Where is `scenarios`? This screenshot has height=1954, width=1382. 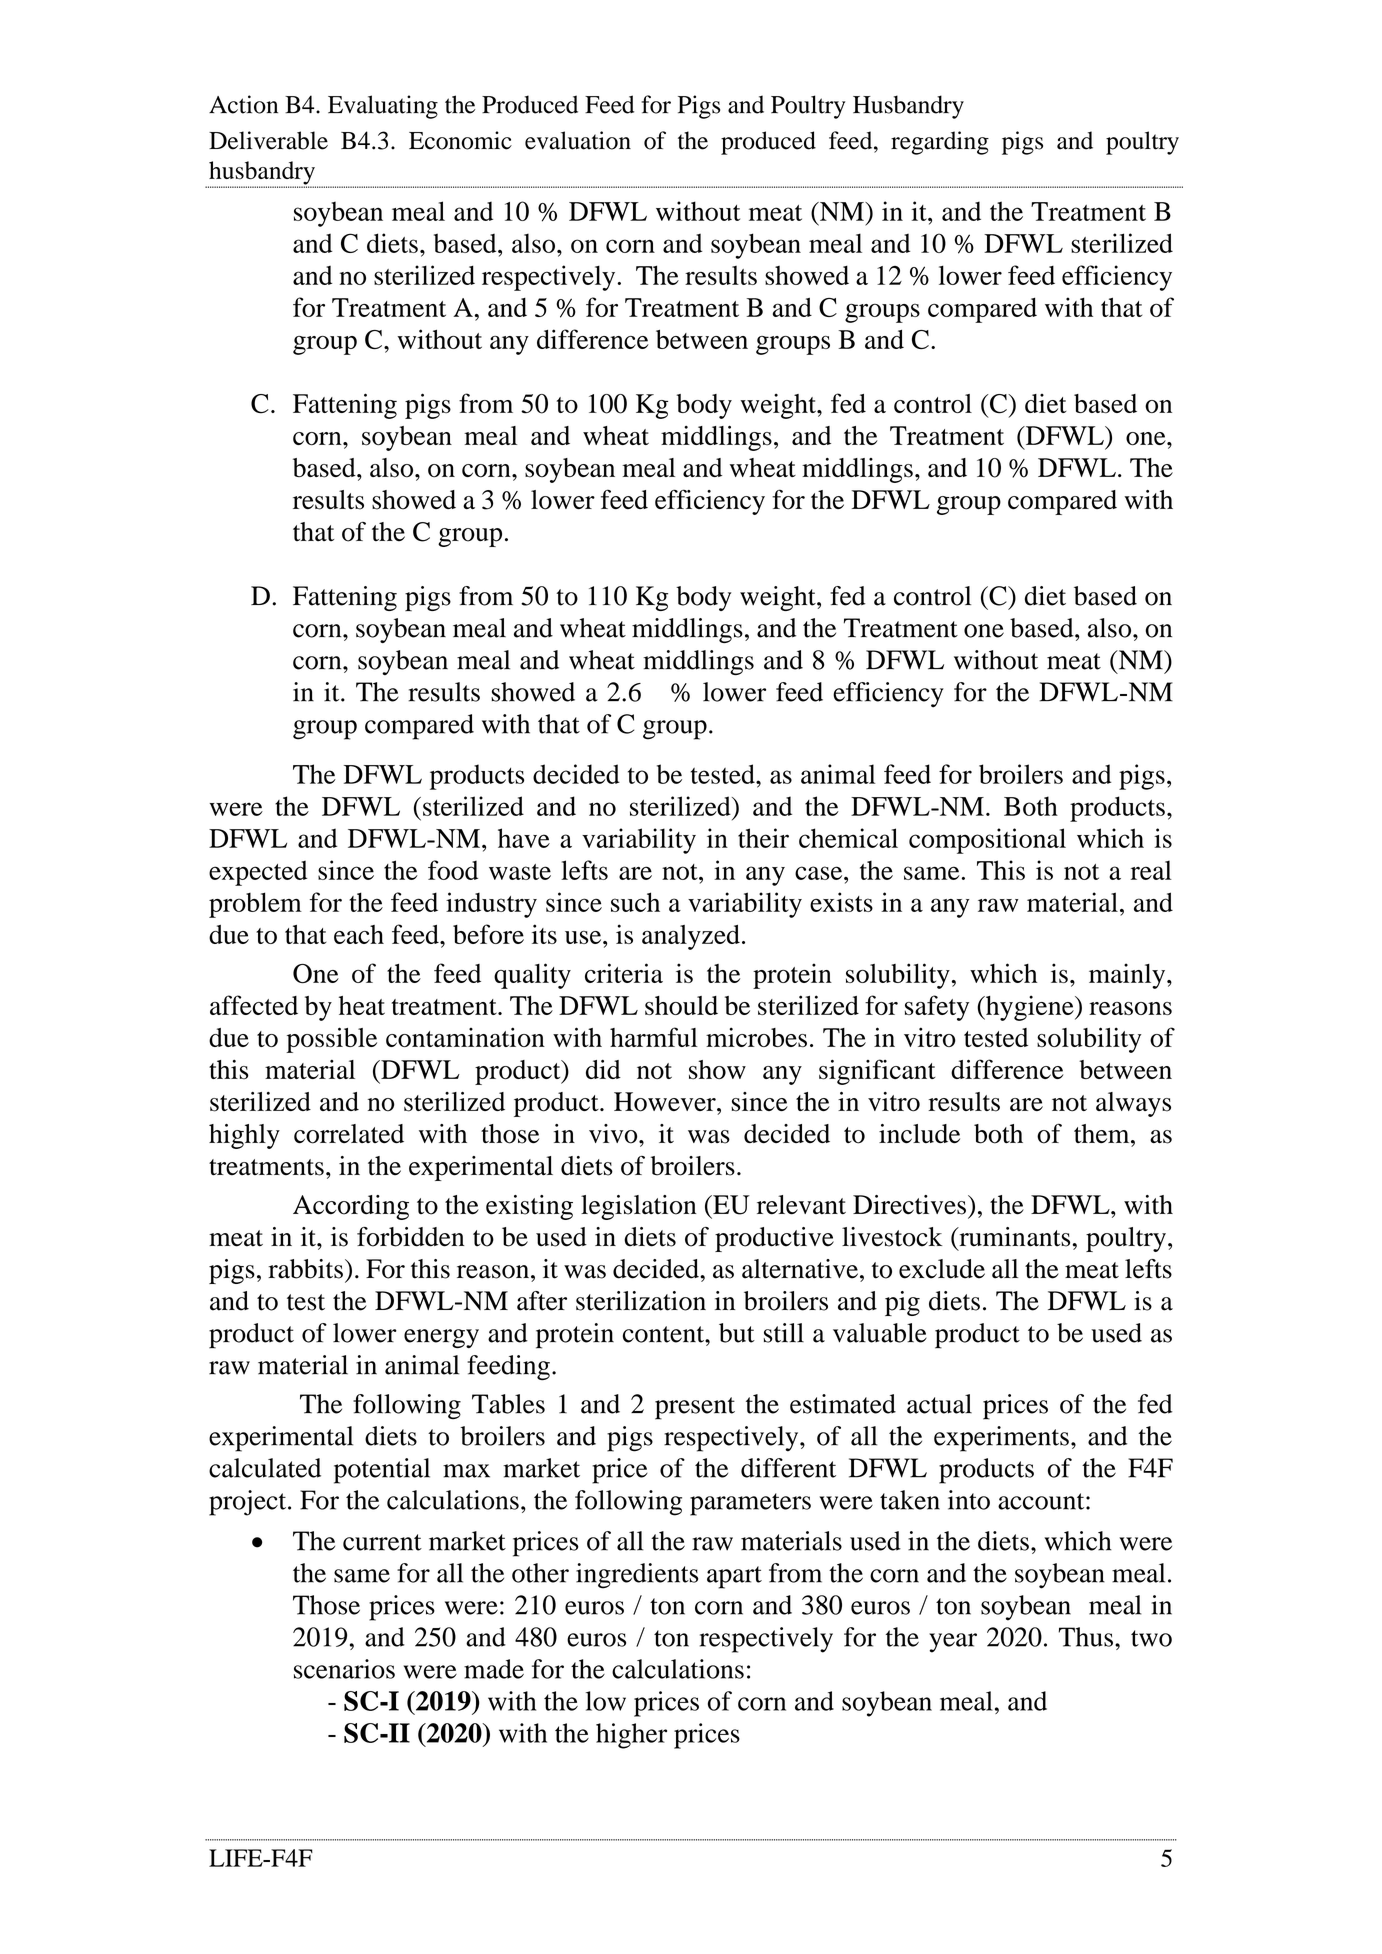 scenarios is located at coordinates (344, 1669).
